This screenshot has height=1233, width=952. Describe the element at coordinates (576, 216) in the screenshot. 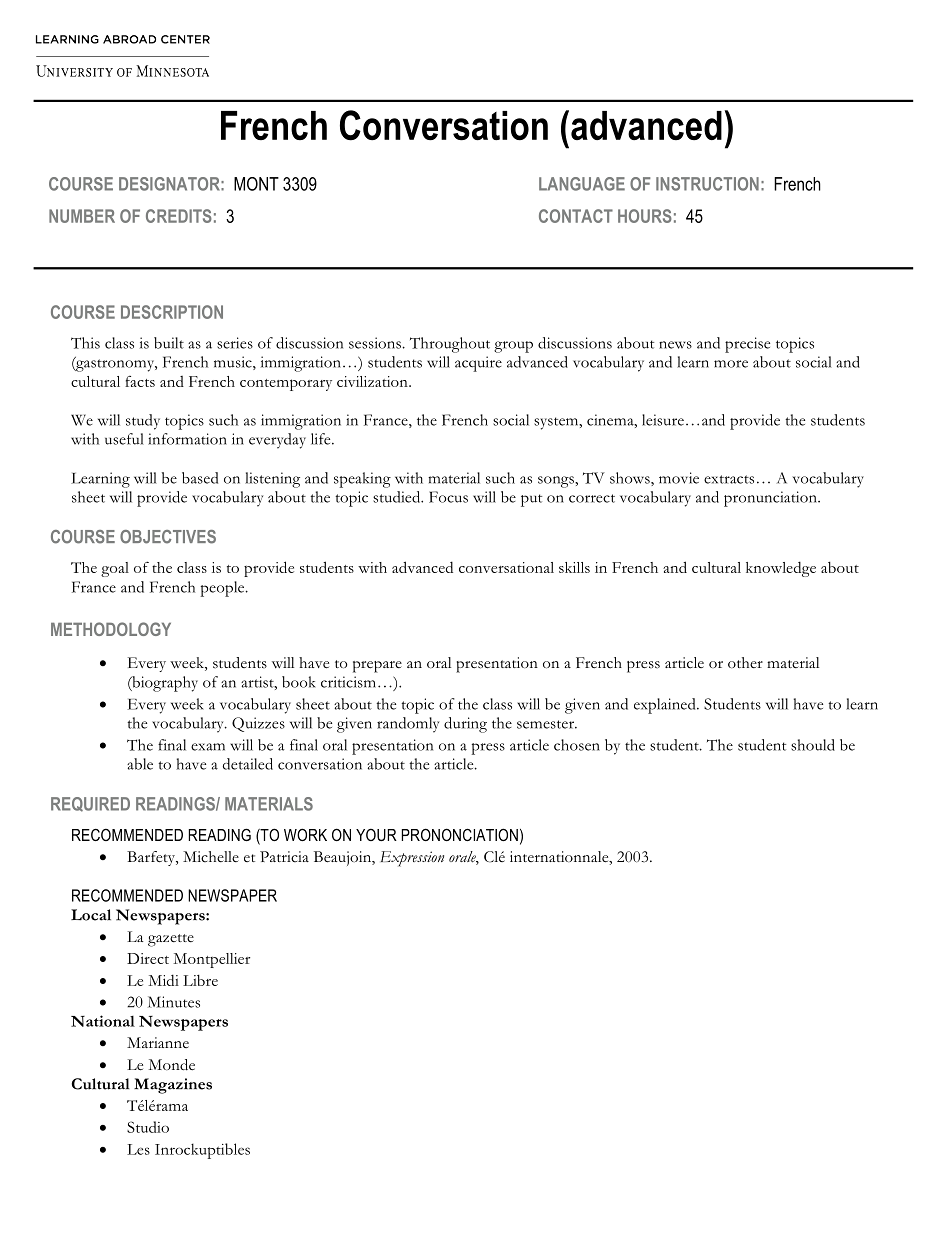

I see `CONTACT` at that location.
